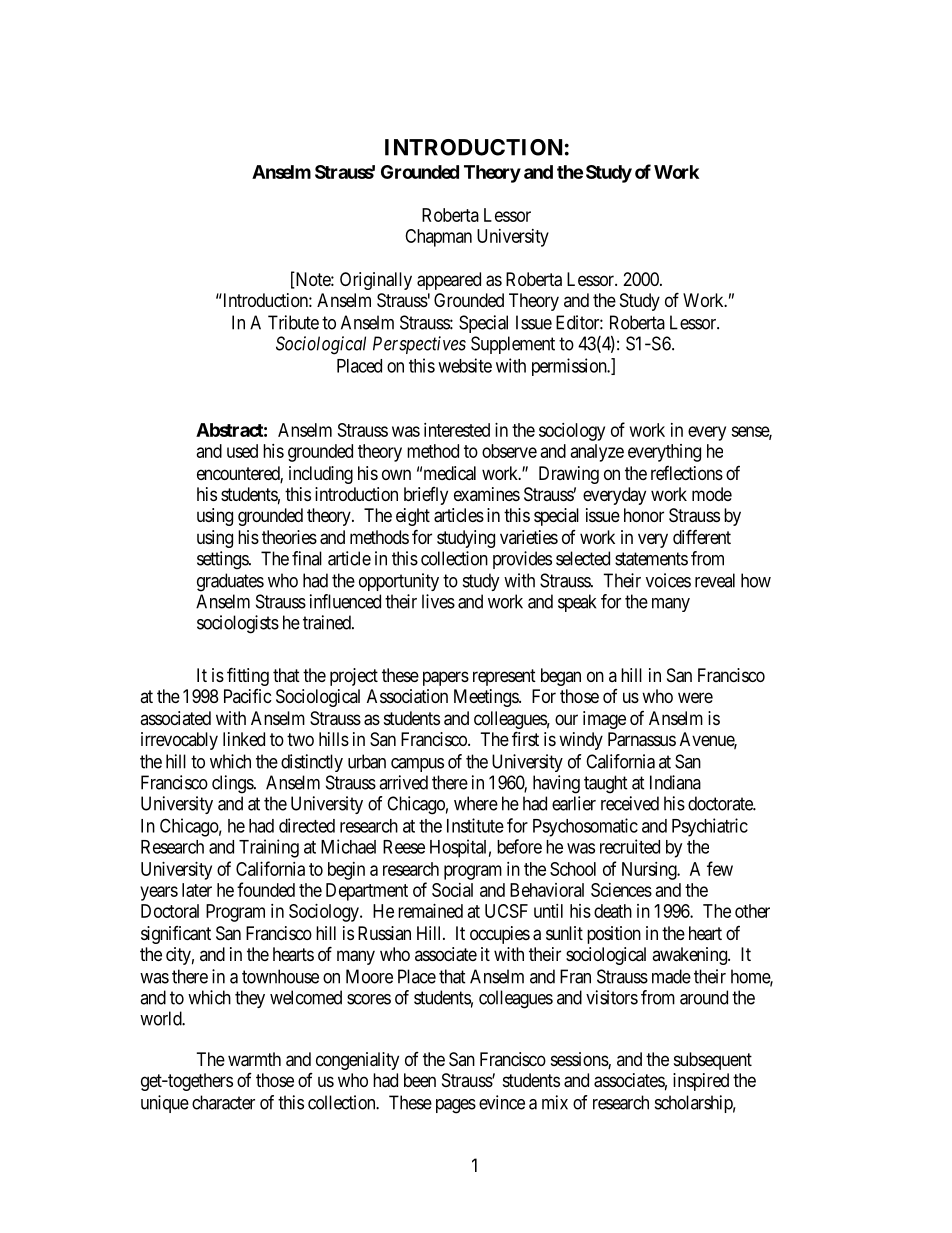 The image size is (952, 1233). What do you see at coordinates (242, 451) in the document?
I see `used` at bounding box center [242, 451].
